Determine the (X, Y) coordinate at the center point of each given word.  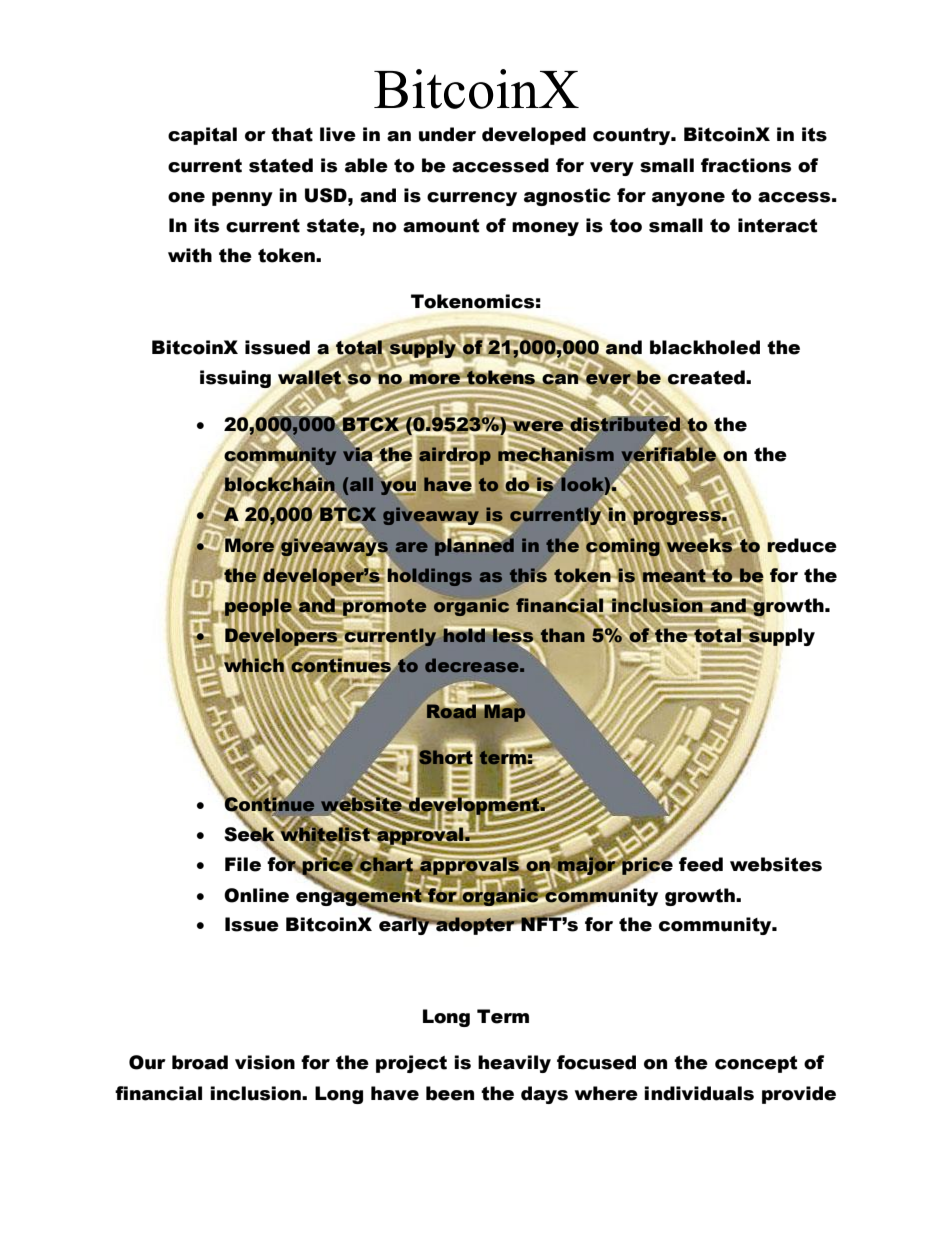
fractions (746, 165)
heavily (514, 1064)
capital (202, 136)
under (447, 134)
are (412, 547)
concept (756, 1064)
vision (265, 1062)
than (563, 635)
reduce (802, 545)
